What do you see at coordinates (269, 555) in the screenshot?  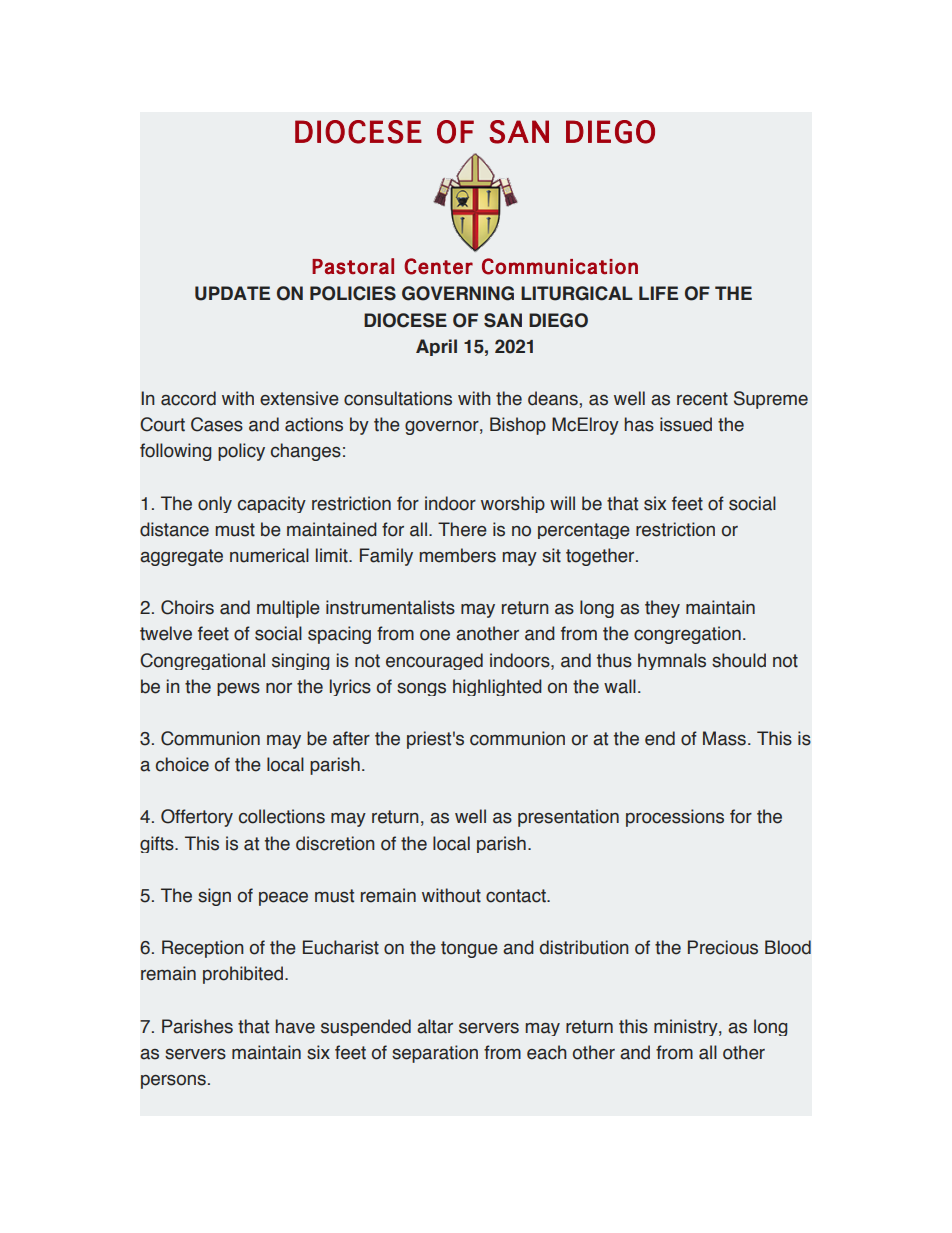 I see `numerical` at bounding box center [269, 555].
